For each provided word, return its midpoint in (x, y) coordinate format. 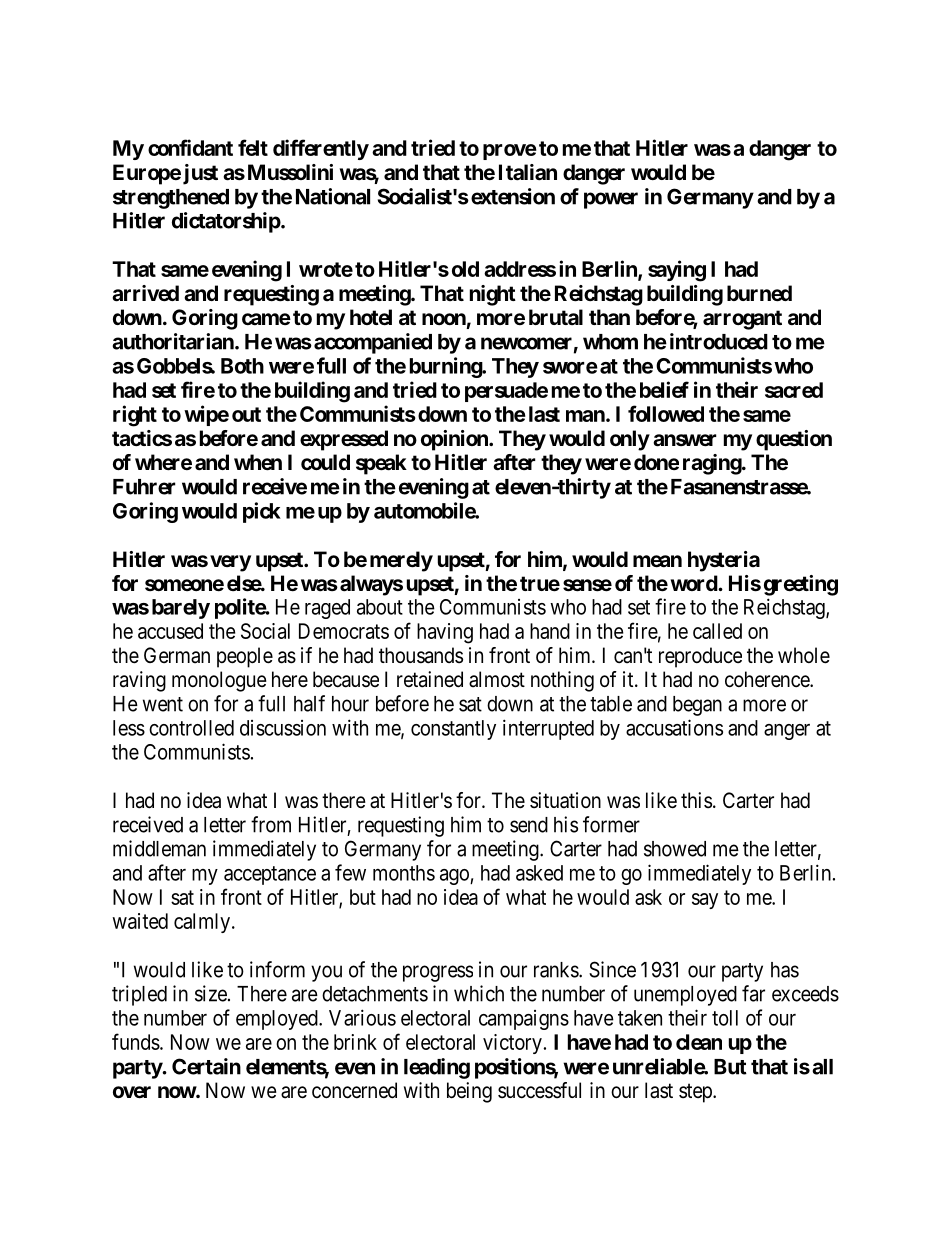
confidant (190, 147)
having (445, 633)
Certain (206, 1066)
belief (664, 389)
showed (675, 849)
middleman (159, 848)
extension (513, 196)
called (717, 631)
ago (455, 877)
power (611, 200)
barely (181, 609)
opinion (455, 440)
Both (242, 366)
